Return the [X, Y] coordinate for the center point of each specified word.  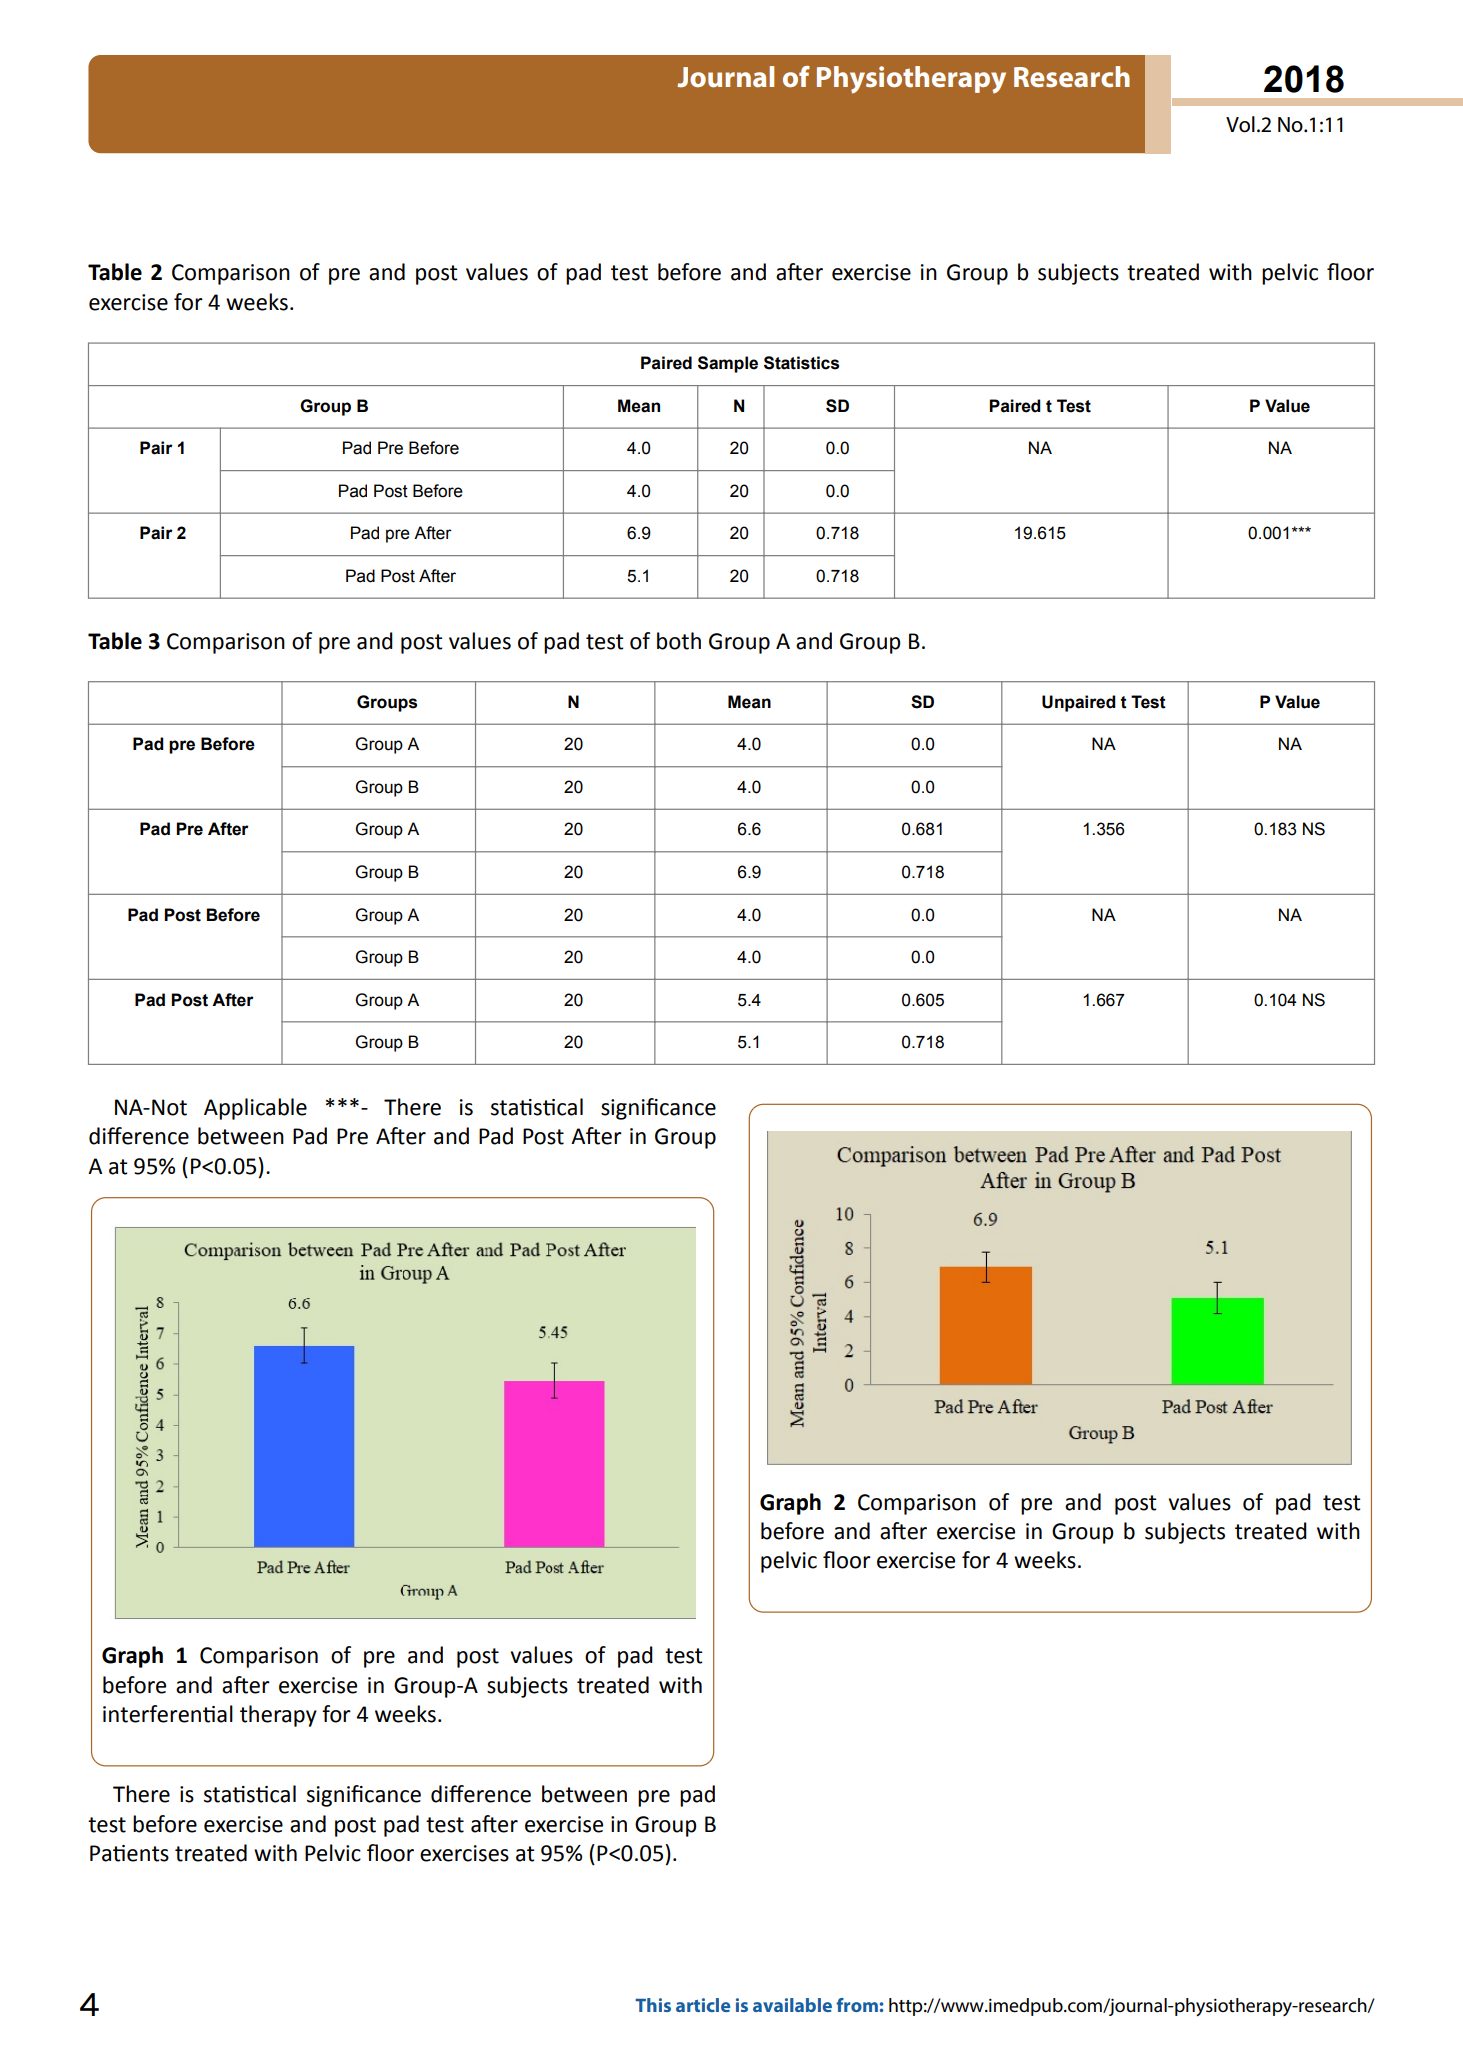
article [703, 2005]
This [653, 2005]
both [679, 641]
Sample [728, 364]
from [857, 2005]
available [792, 2005]
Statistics [801, 363]
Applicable [255, 1109]
